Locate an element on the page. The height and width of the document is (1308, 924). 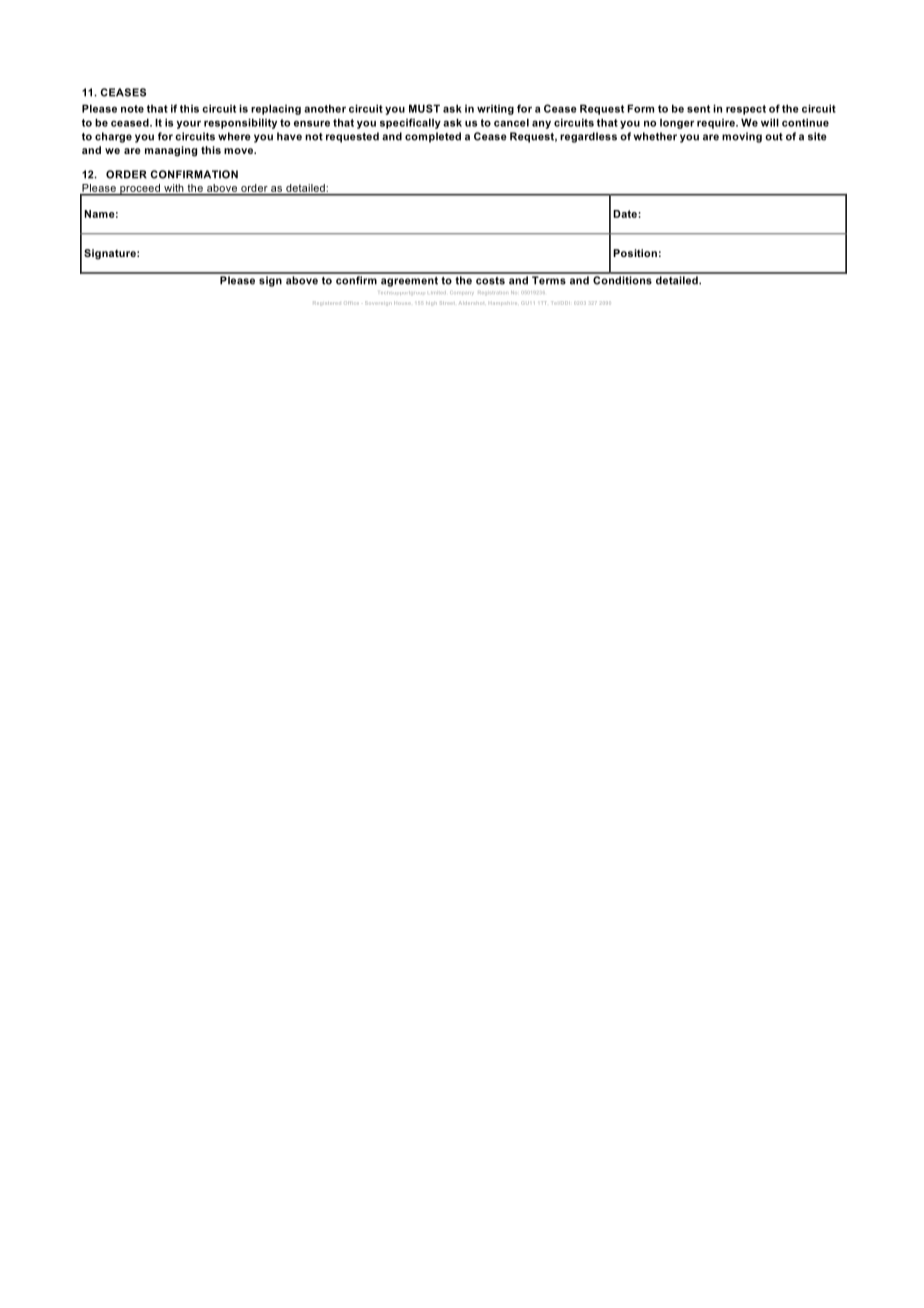
respect is located at coordinates (746, 110).
